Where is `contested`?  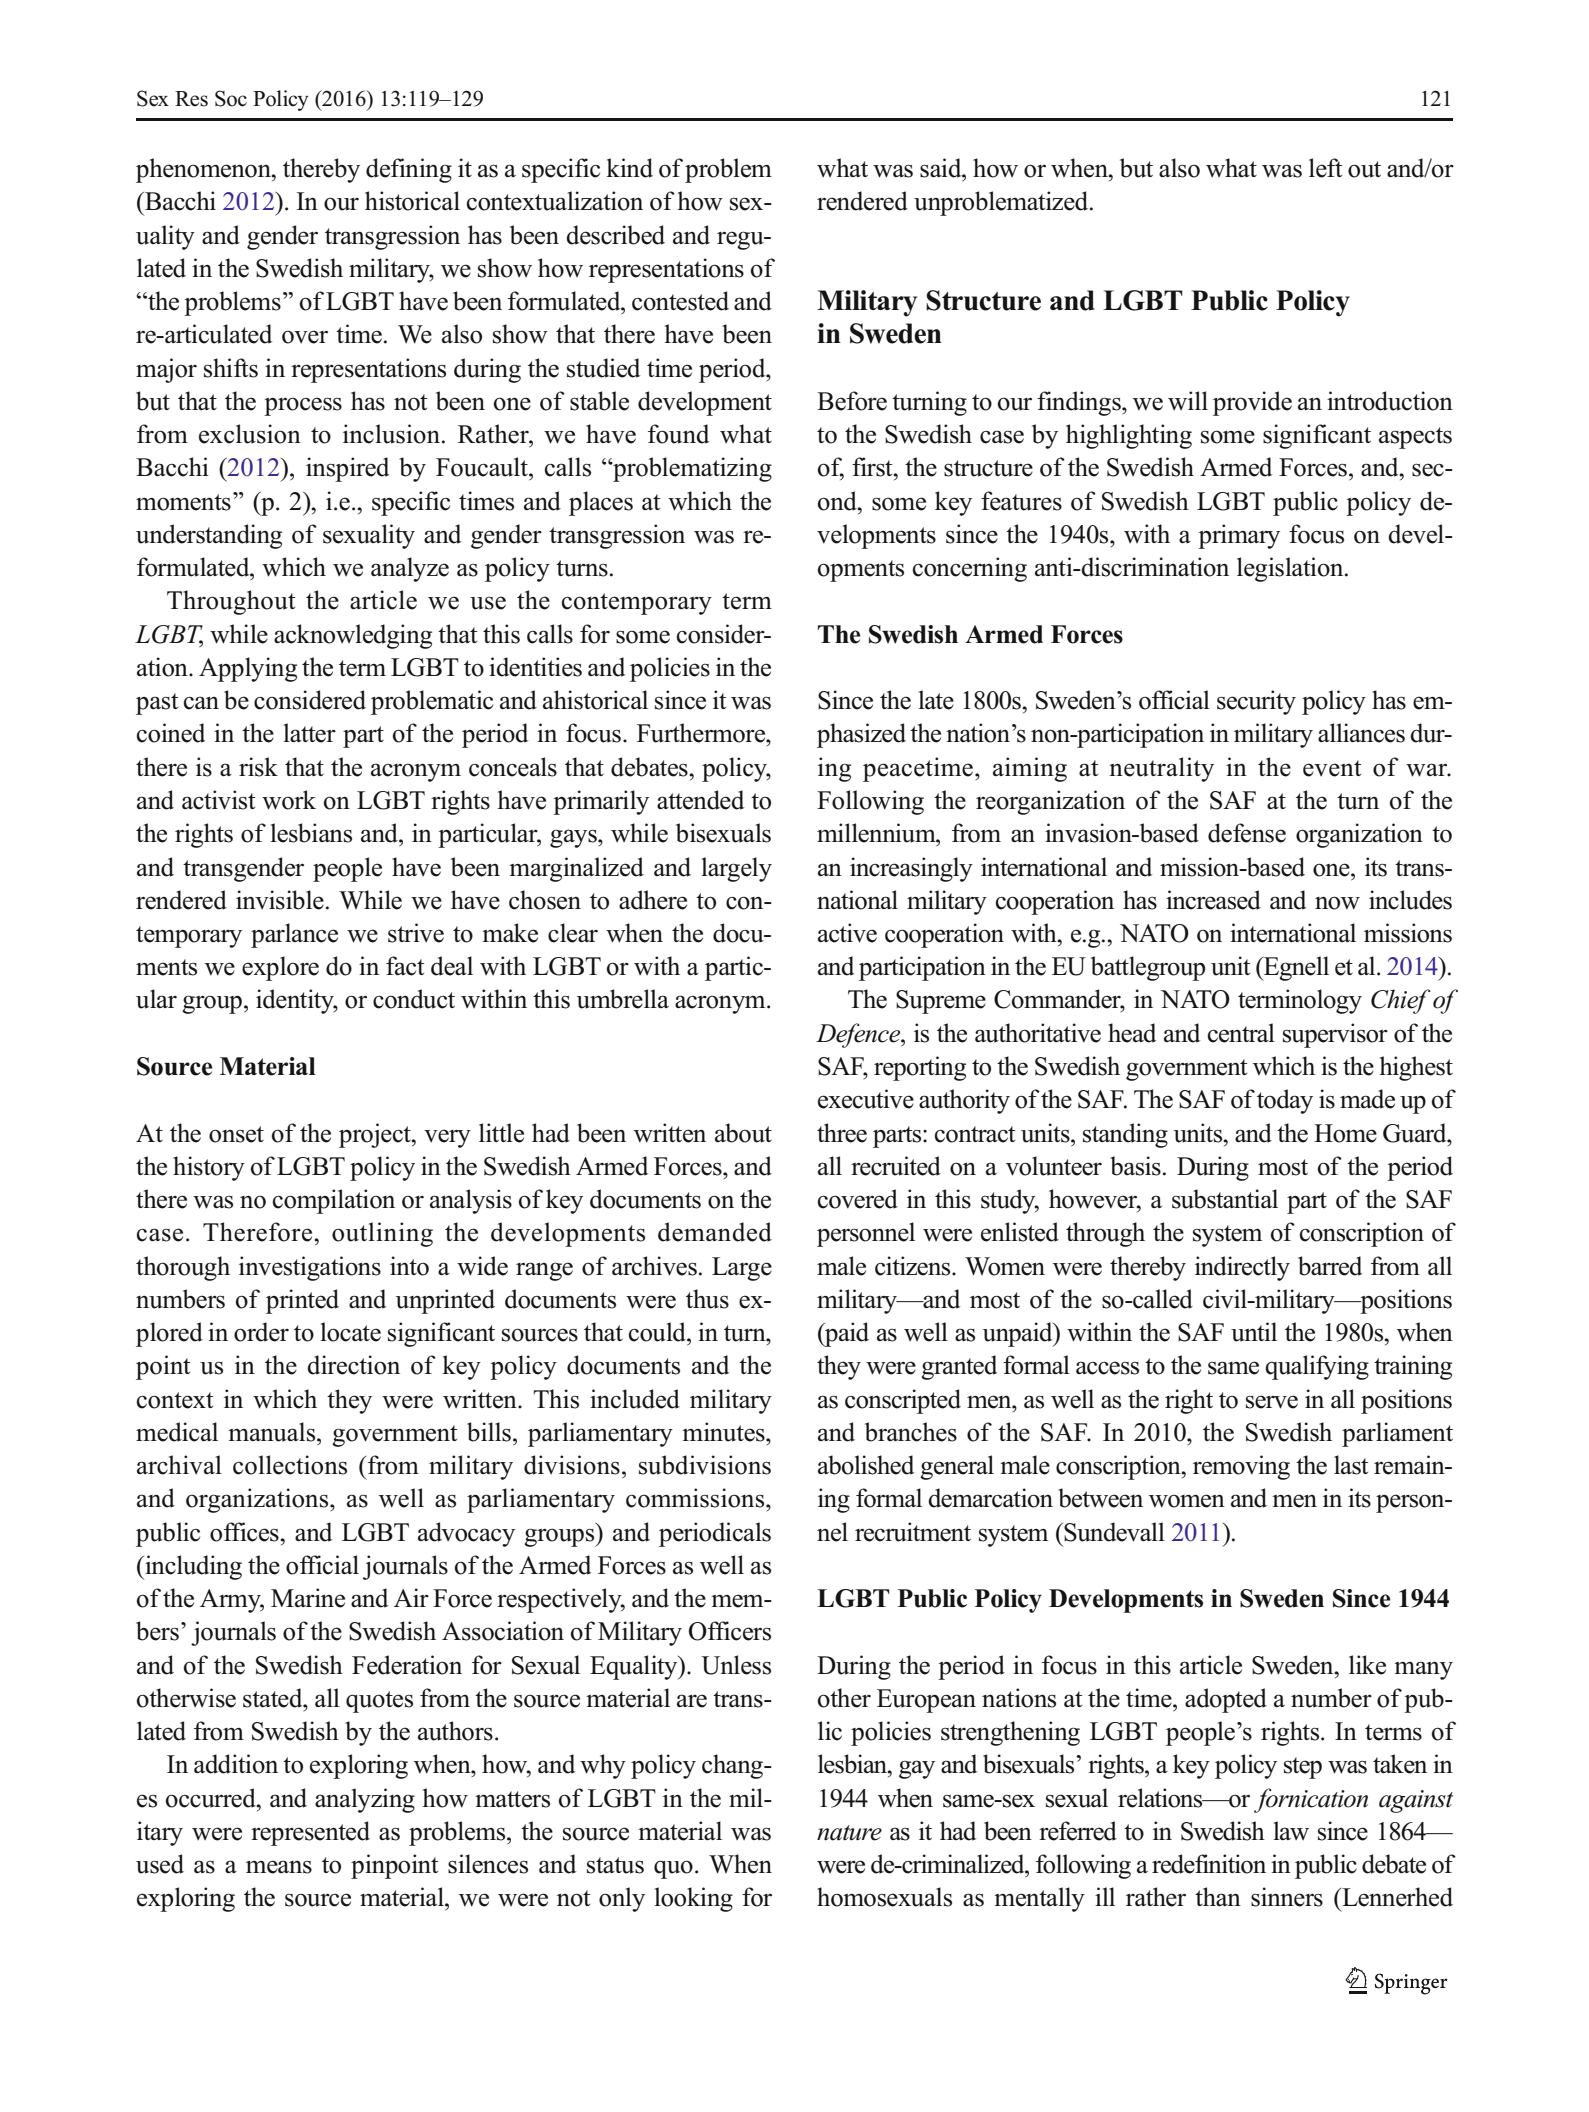
contested is located at coordinates (680, 301).
